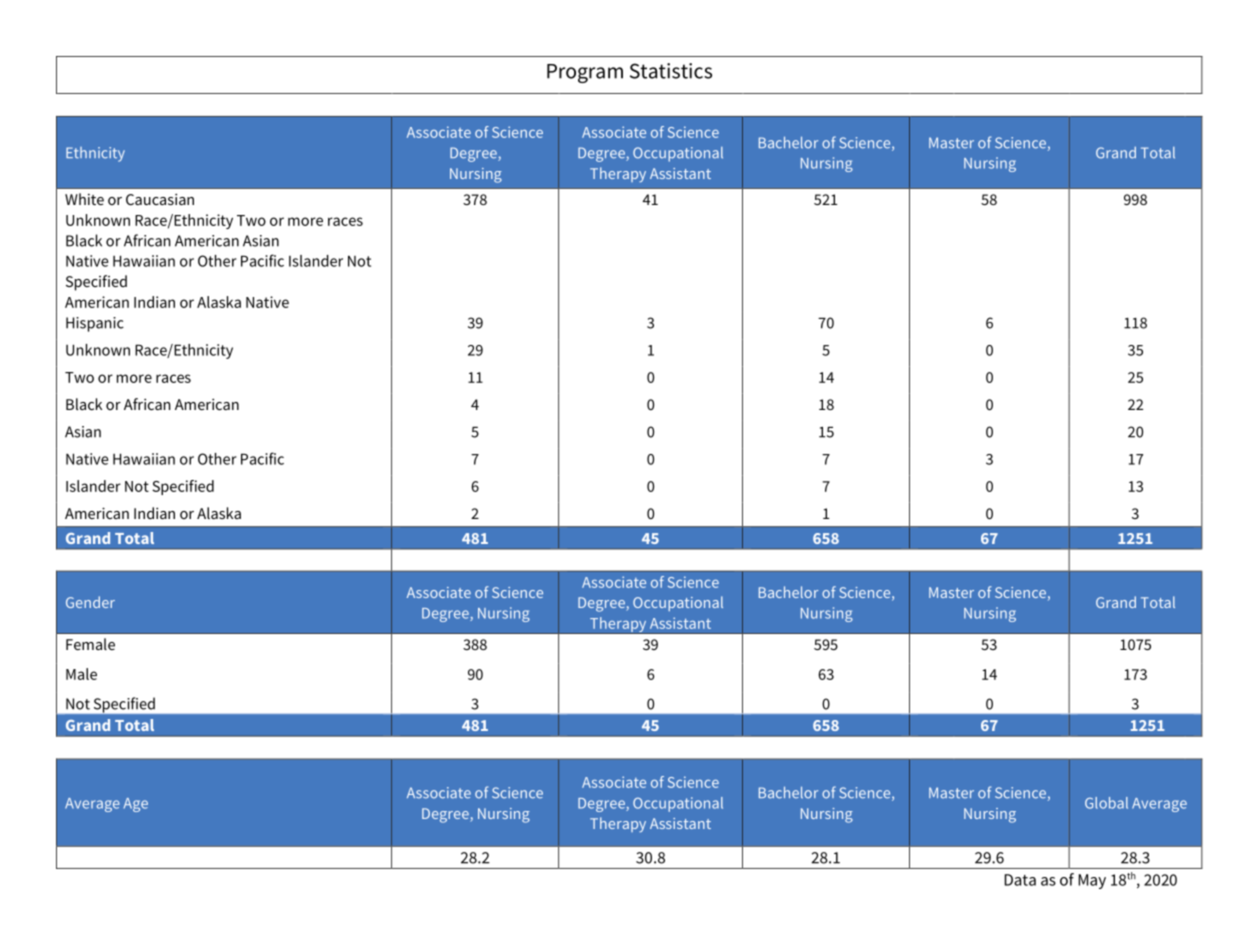  Describe the element at coordinates (1020, 880) in the screenshot. I see `Data` at that location.
